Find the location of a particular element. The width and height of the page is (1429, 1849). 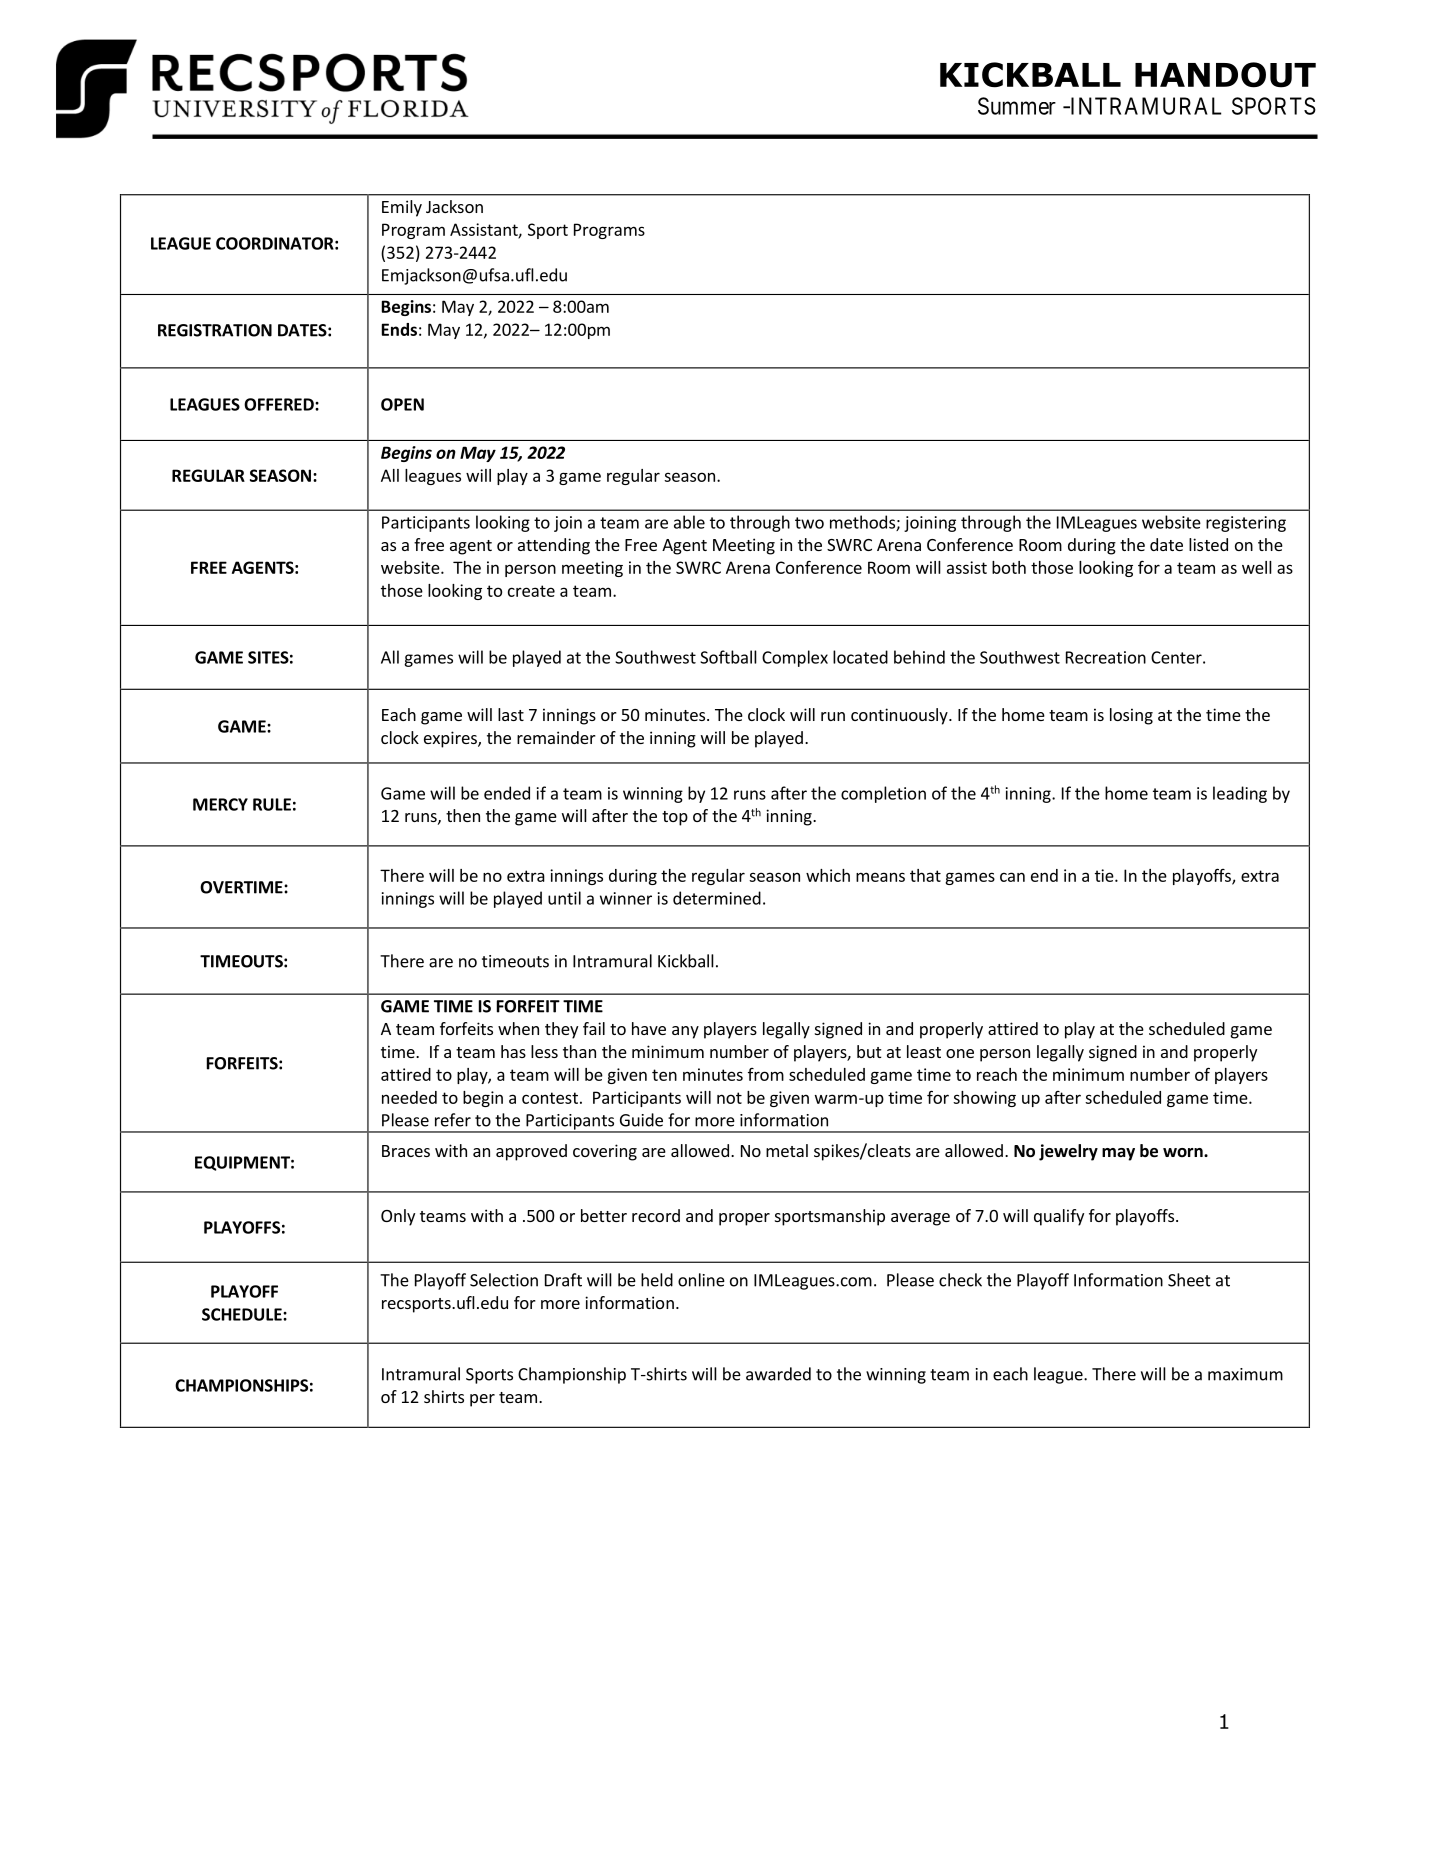

Emily is located at coordinates (402, 208).
